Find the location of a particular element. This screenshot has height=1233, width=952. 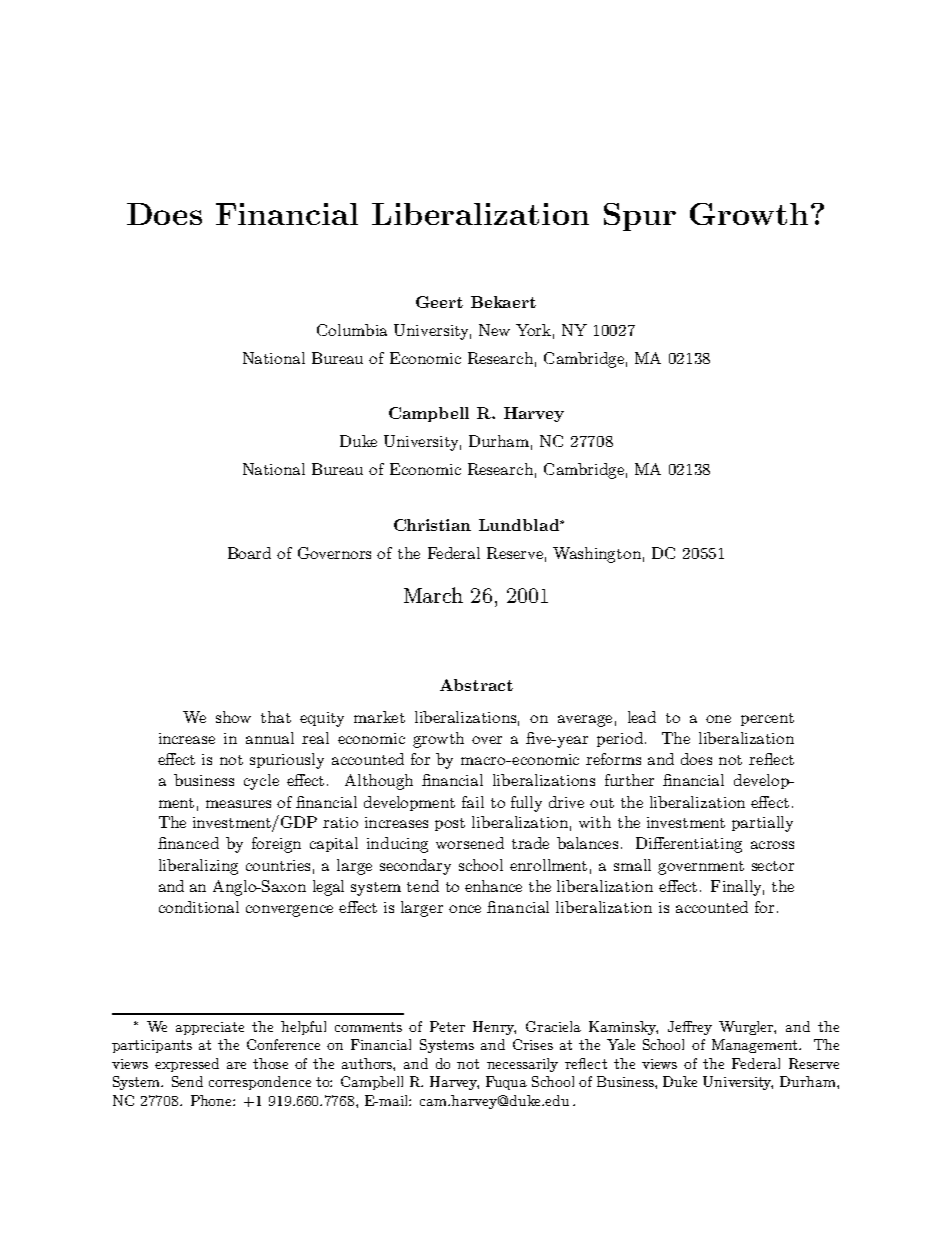

Geert is located at coordinates (439, 302).
